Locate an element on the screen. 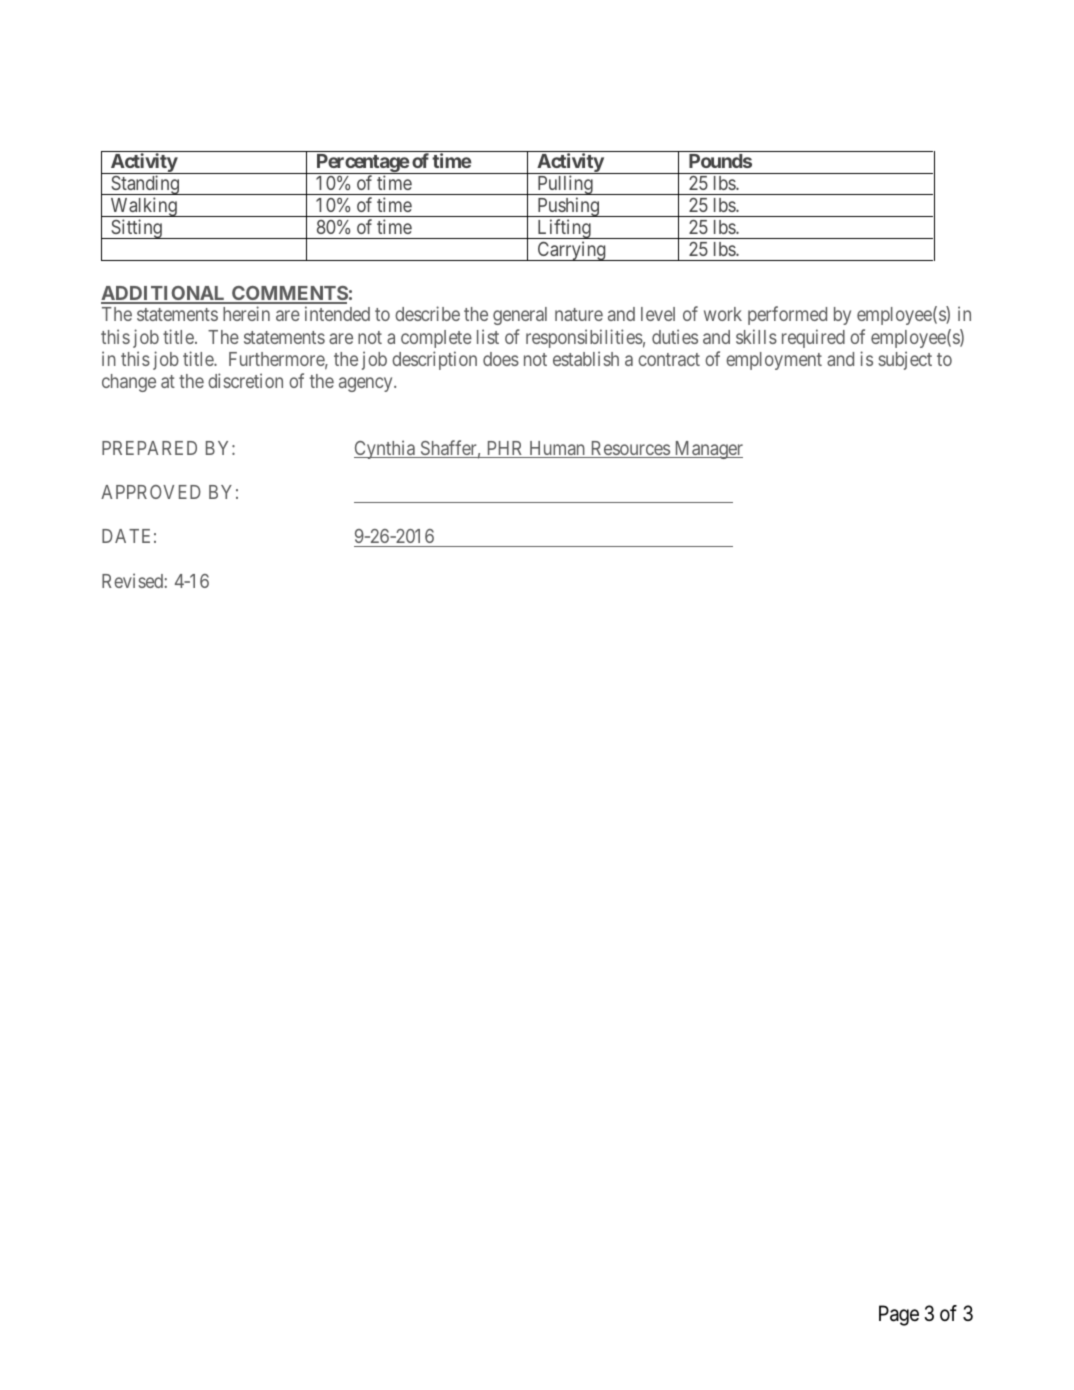 This screenshot has height=1390, width=1074. Manager is located at coordinates (707, 450).
